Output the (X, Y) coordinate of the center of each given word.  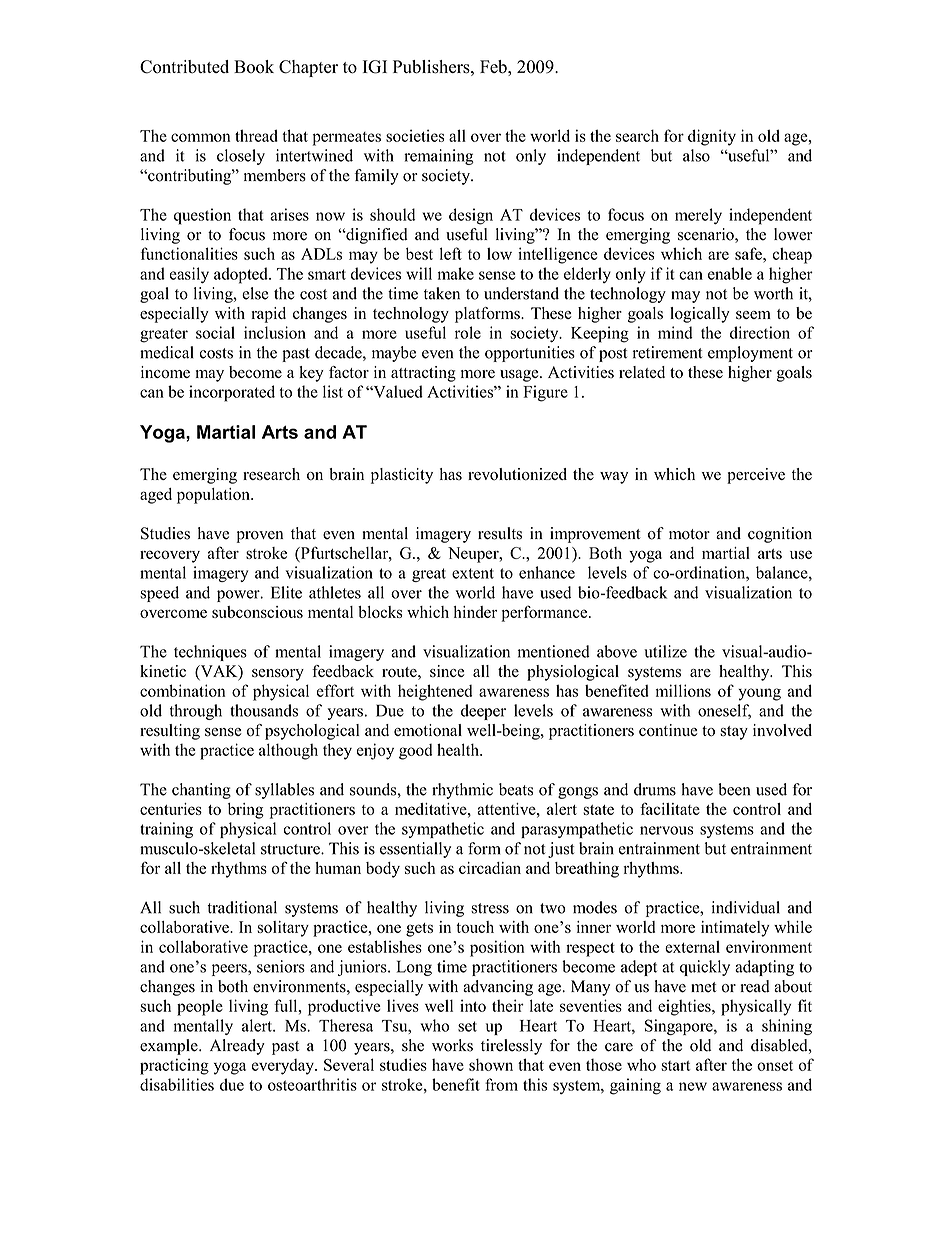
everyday (284, 1067)
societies (415, 135)
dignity (712, 137)
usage (520, 376)
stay (734, 733)
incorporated (232, 393)
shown (491, 1064)
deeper (483, 712)
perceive (756, 476)
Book (254, 67)
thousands (264, 710)
